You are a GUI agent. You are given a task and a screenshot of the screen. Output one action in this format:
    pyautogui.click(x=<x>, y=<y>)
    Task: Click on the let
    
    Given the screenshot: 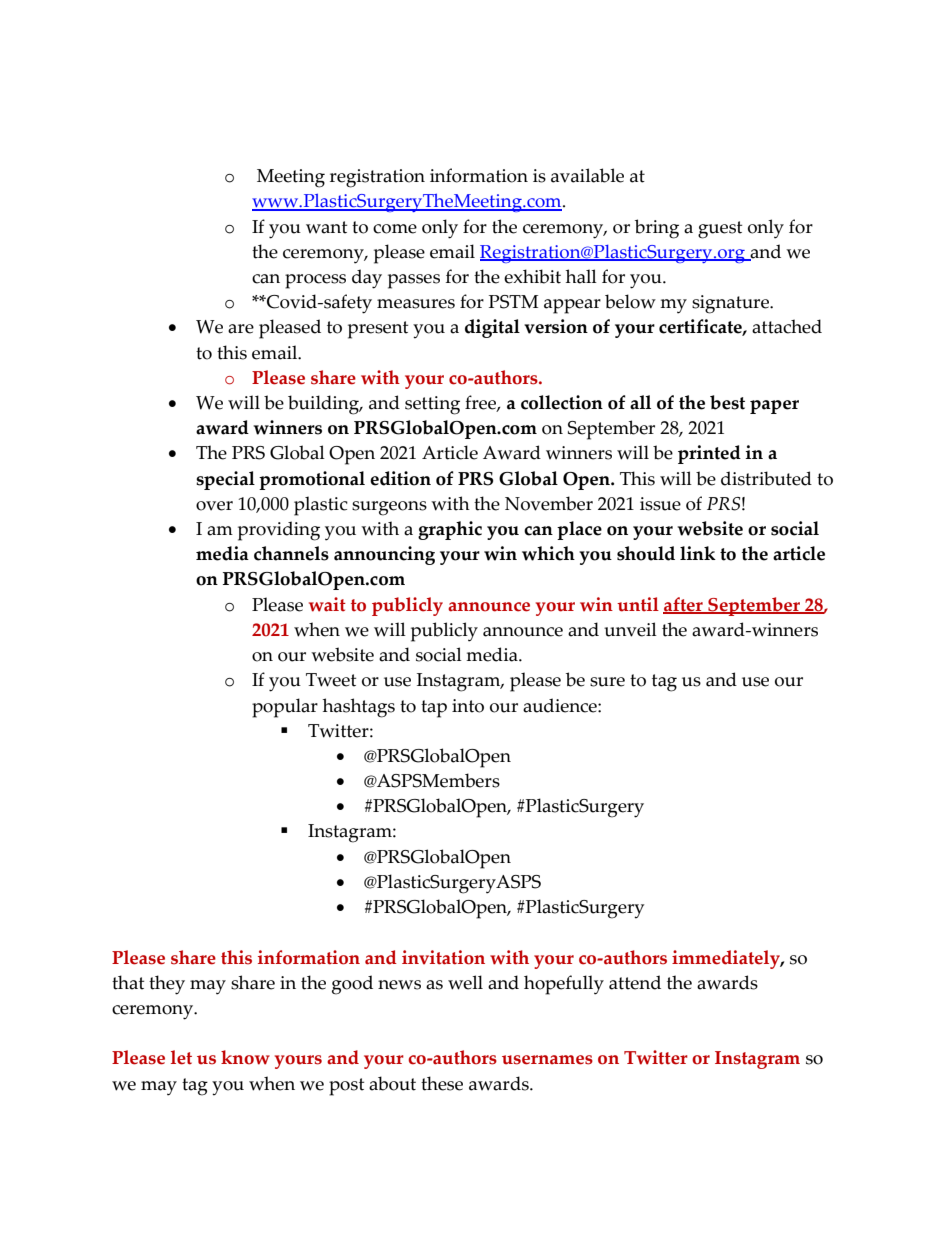 What is the action you would take?
    pyautogui.click(x=181, y=1057)
